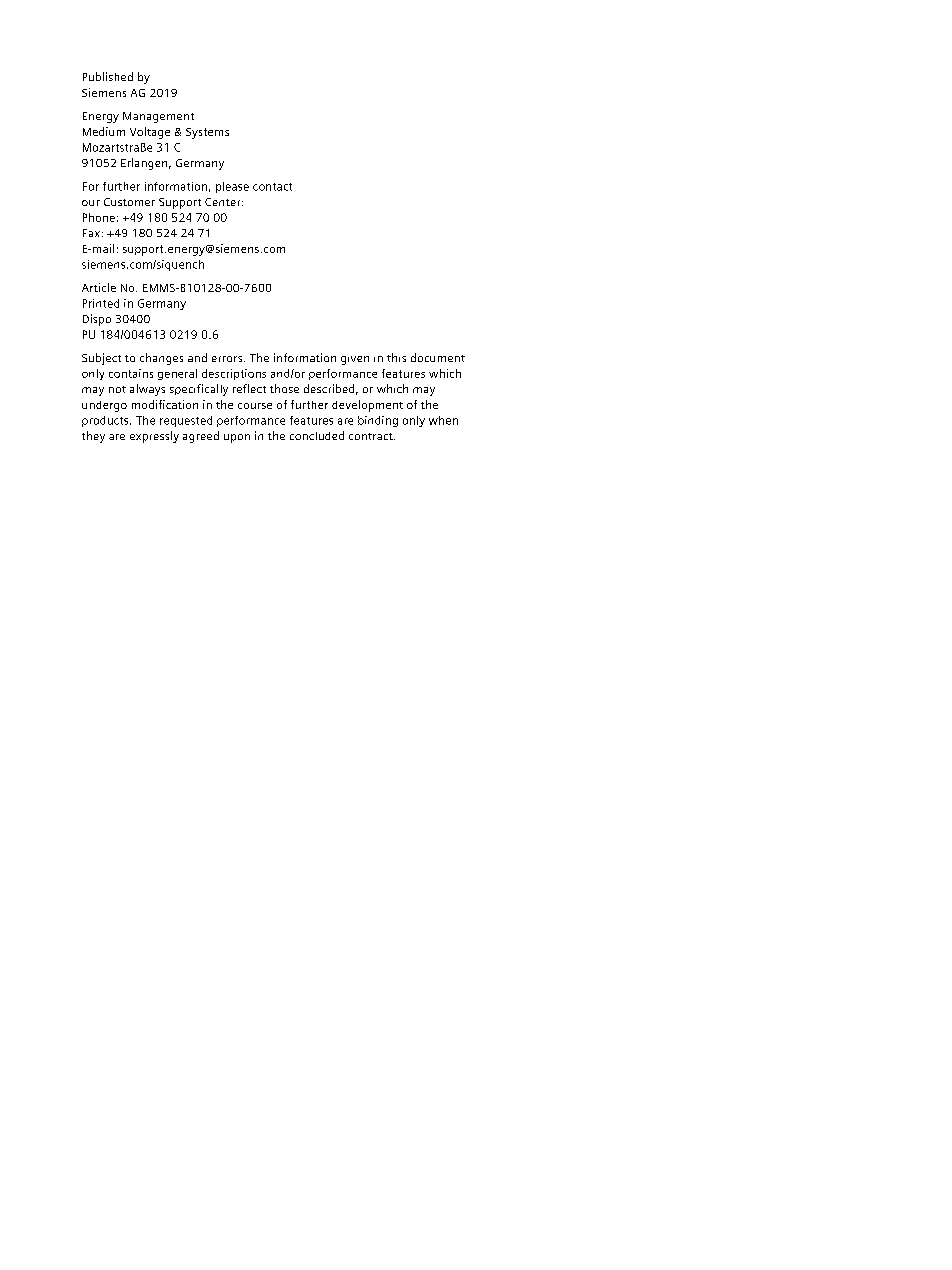 The height and width of the image is (1270, 952). I want to click on Center, so click(224, 202).
